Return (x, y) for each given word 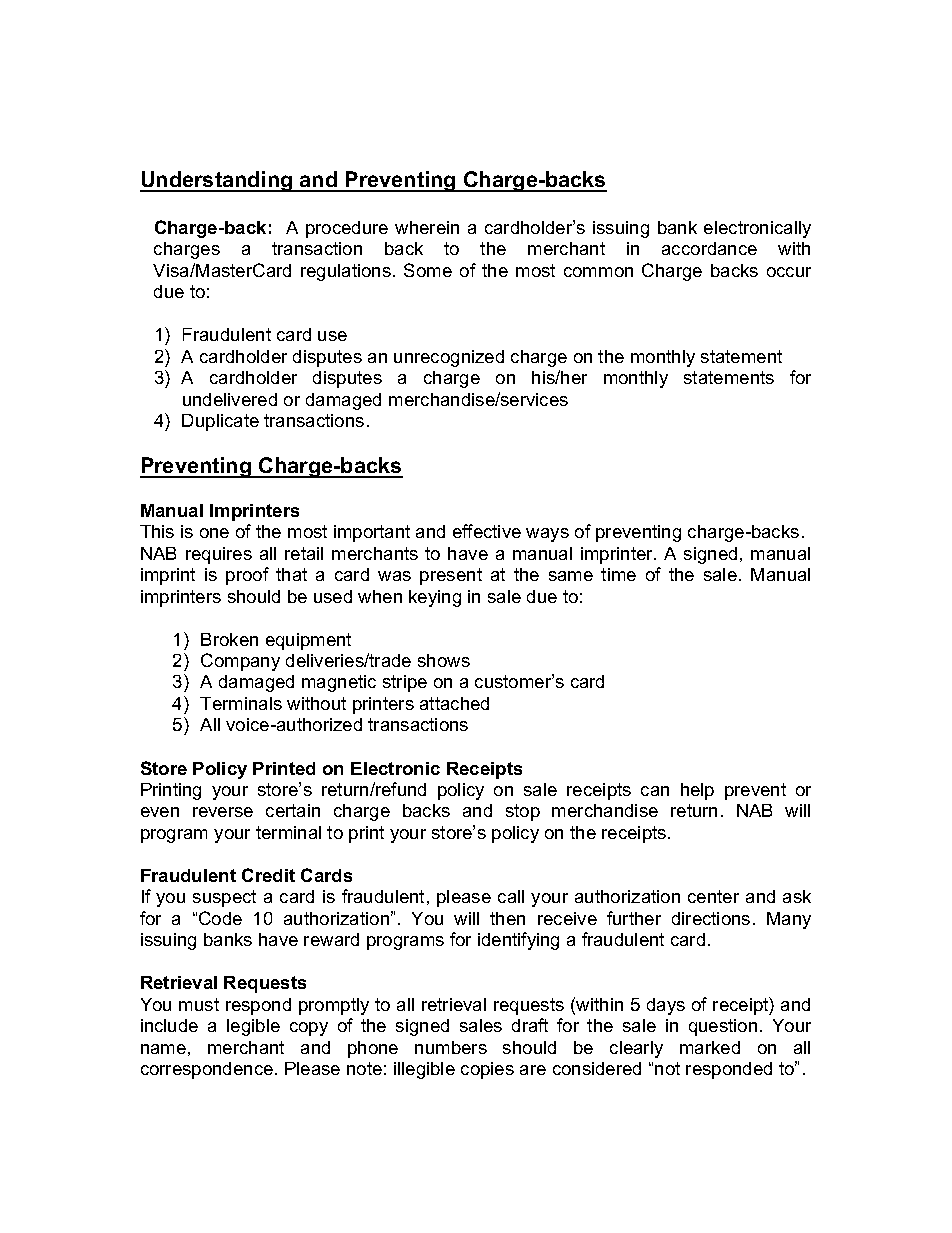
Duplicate (220, 422)
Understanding (217, 181)
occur (789, 272)
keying (435, 598)
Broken (229, 639)
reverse (223, 812)
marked (710, 1047)
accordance (709, 248)
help (697, 791)
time (618, 574)
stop (523, 812)
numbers (451, 1047)
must (199, 1004)
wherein (427, 227)
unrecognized (449, 358)
